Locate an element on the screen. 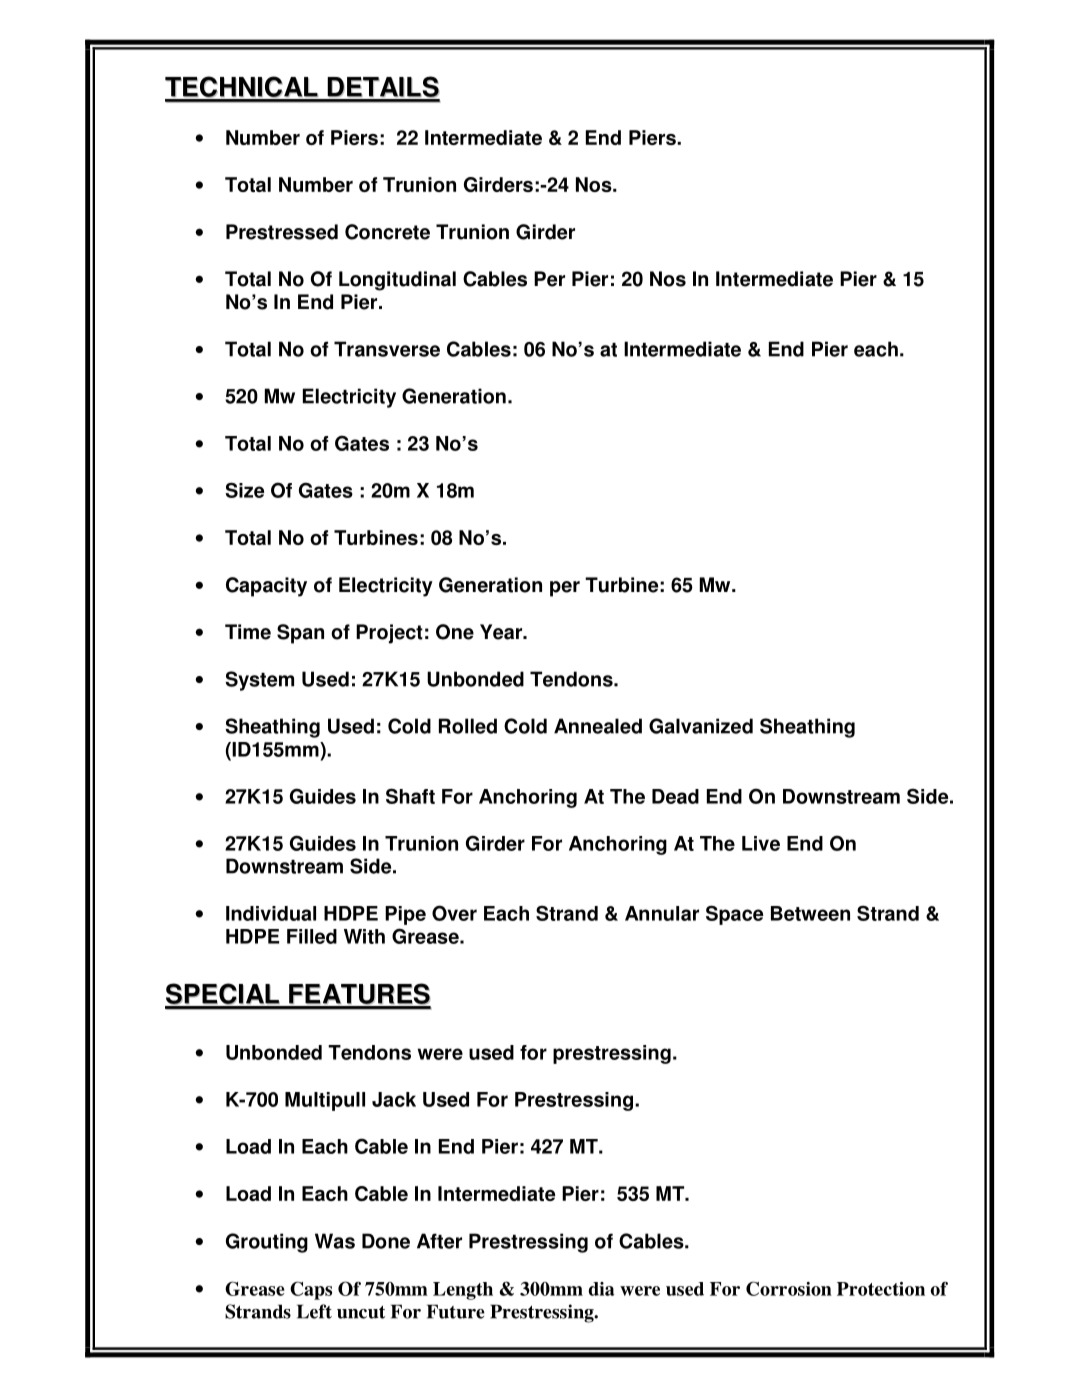 The width and height of the screenshot is (1079, 1396). Filled is located at coordinates (312, 936).
